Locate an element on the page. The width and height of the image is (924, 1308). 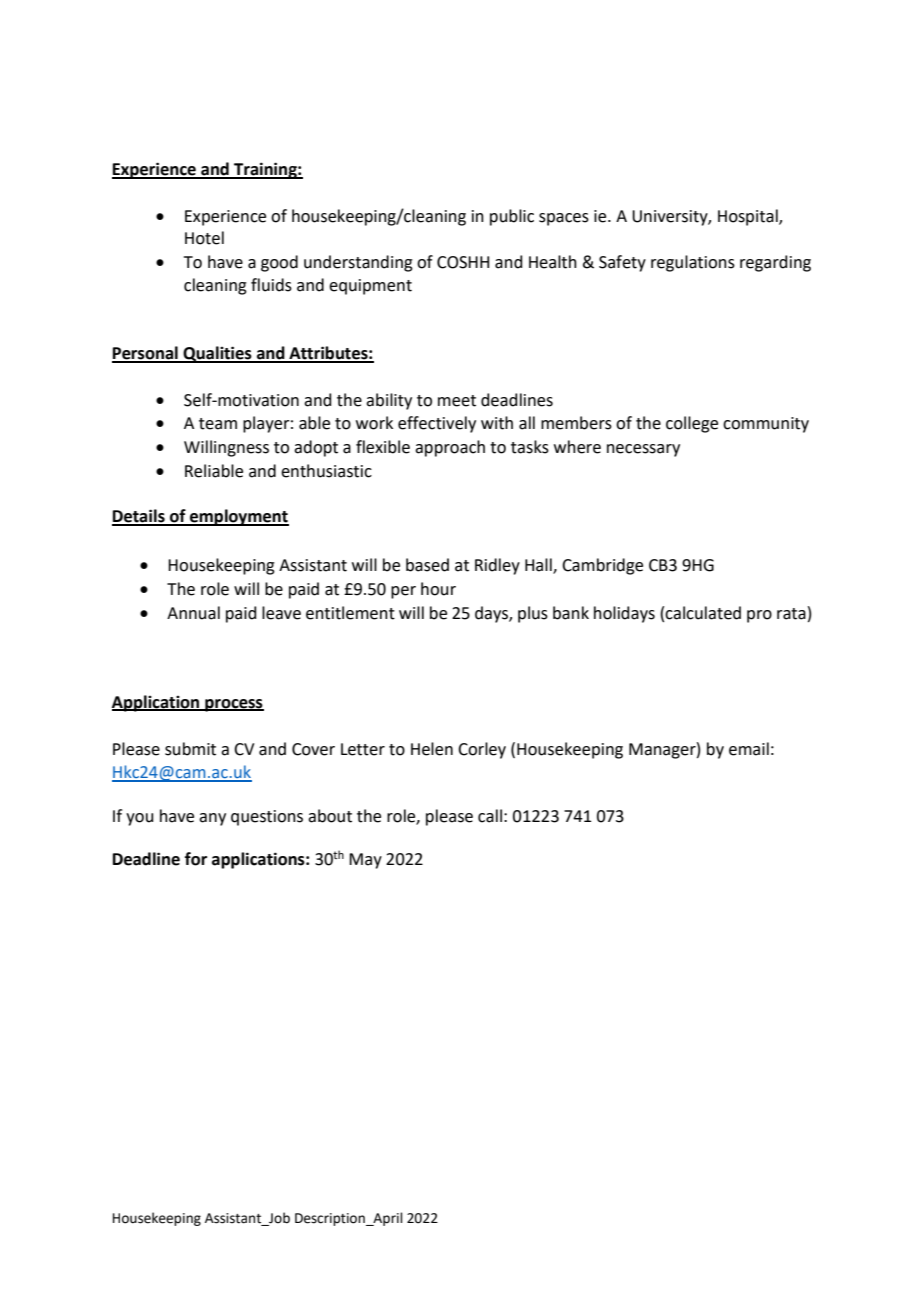
for is located at coordinates (196, 859).
